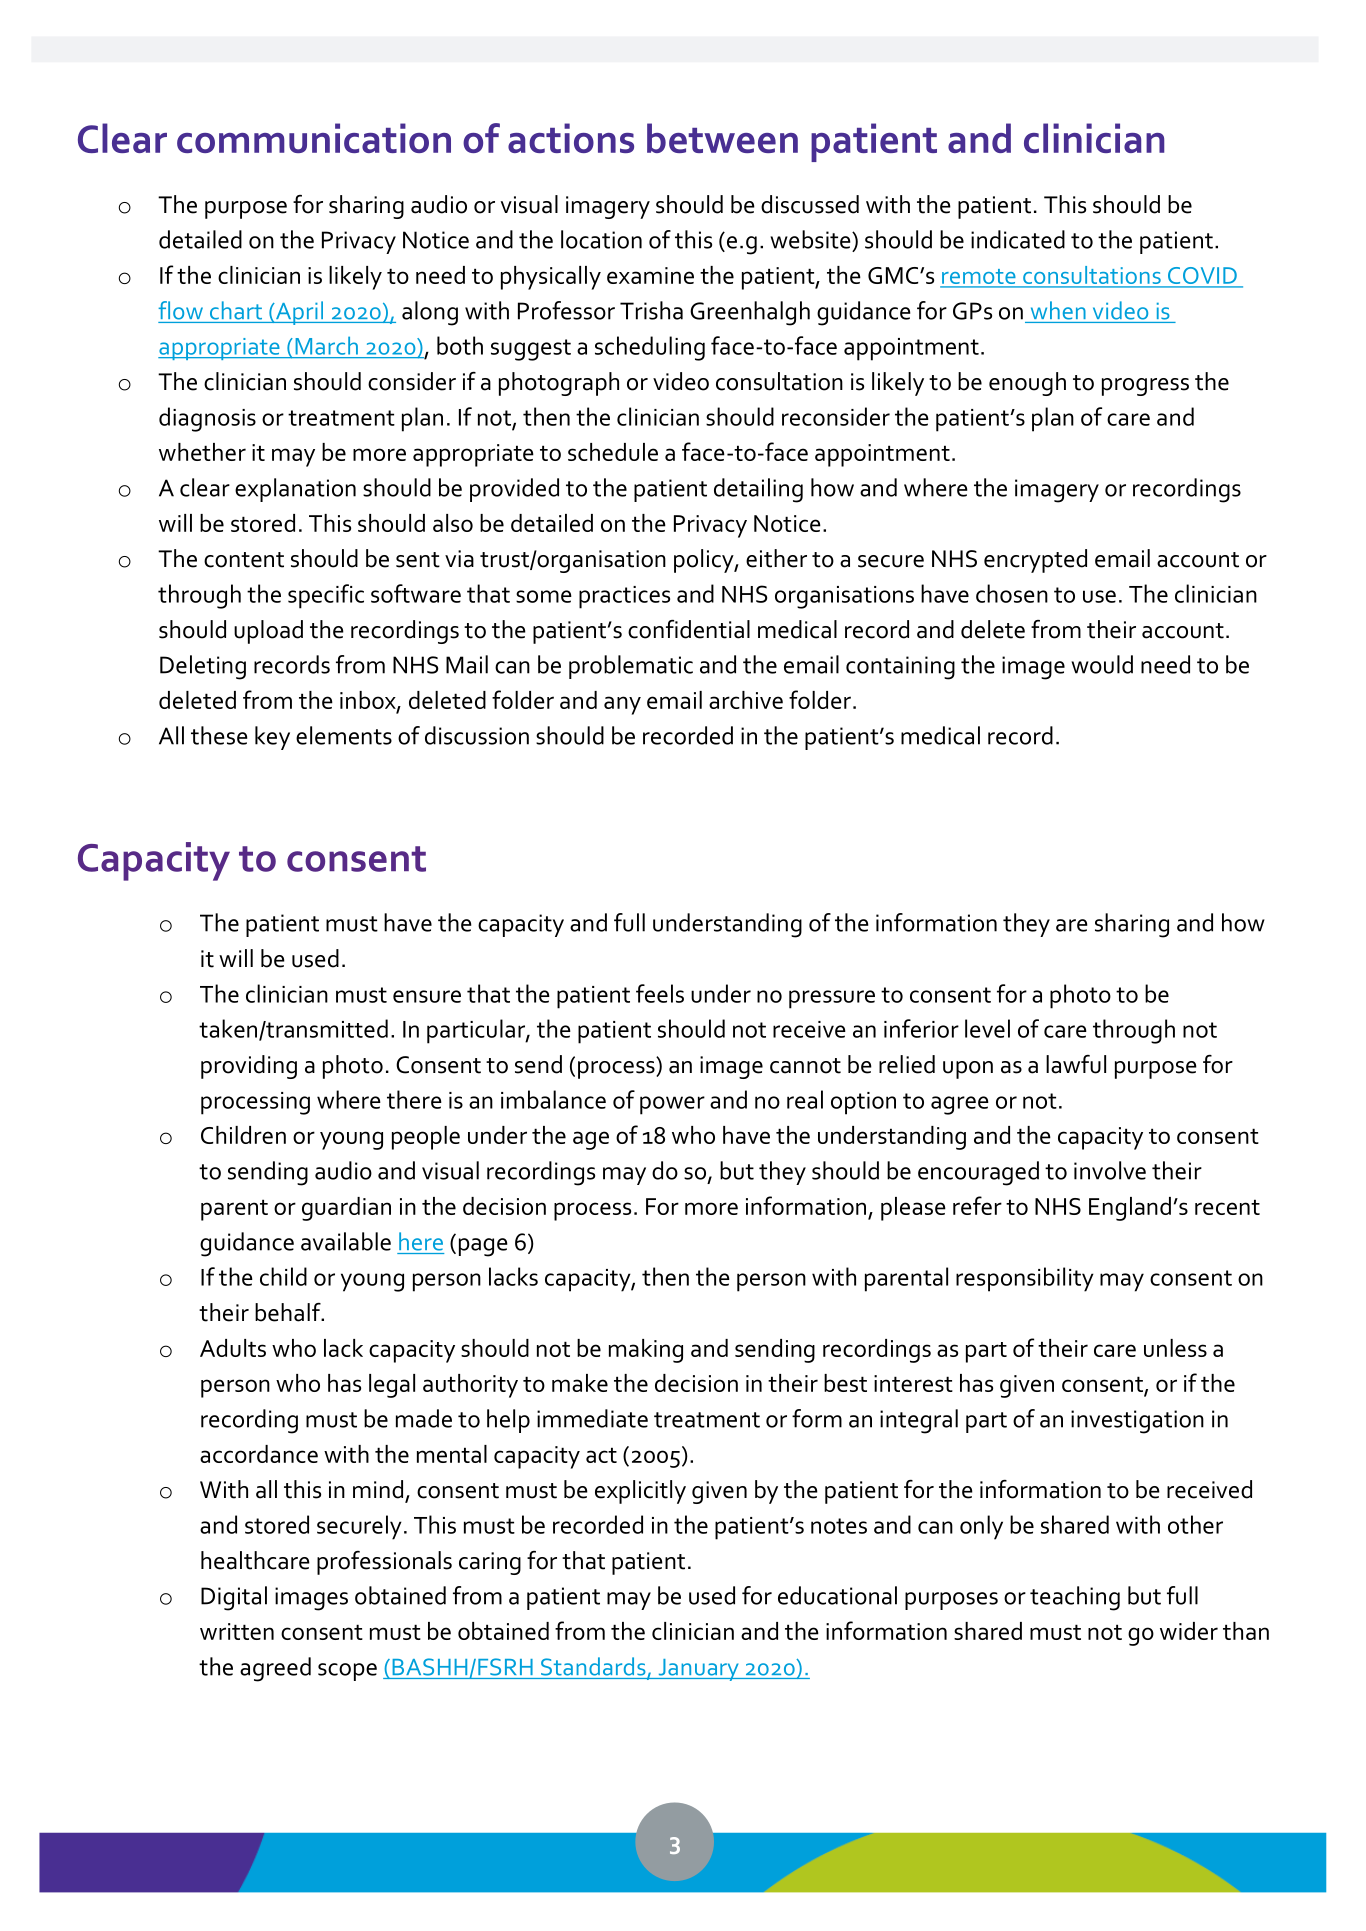  Describe the element at coordinates (1018, 239) in the screenshot. I see `indicated` at that location.
